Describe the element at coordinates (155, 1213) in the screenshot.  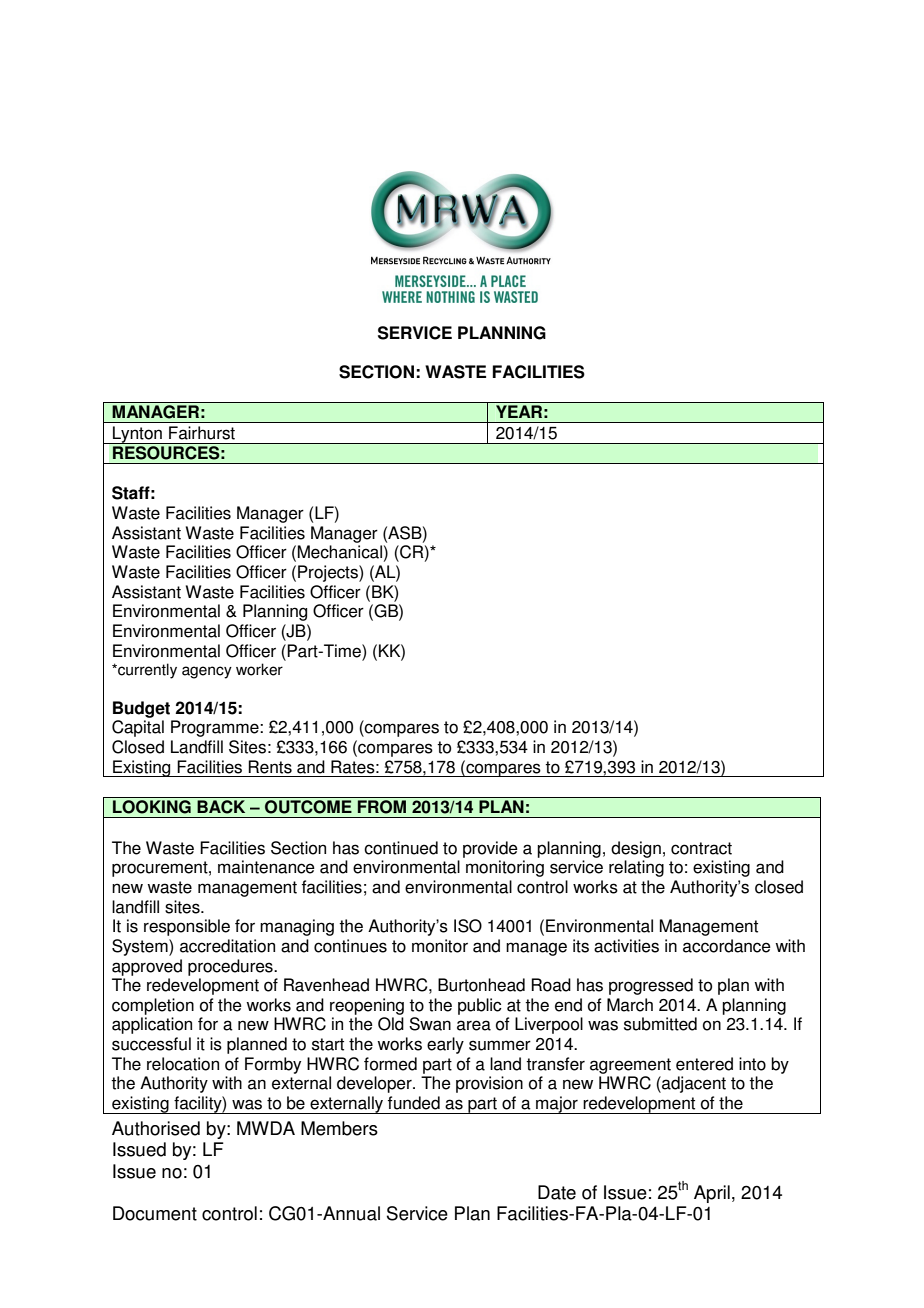
I see `Document` at that location.
